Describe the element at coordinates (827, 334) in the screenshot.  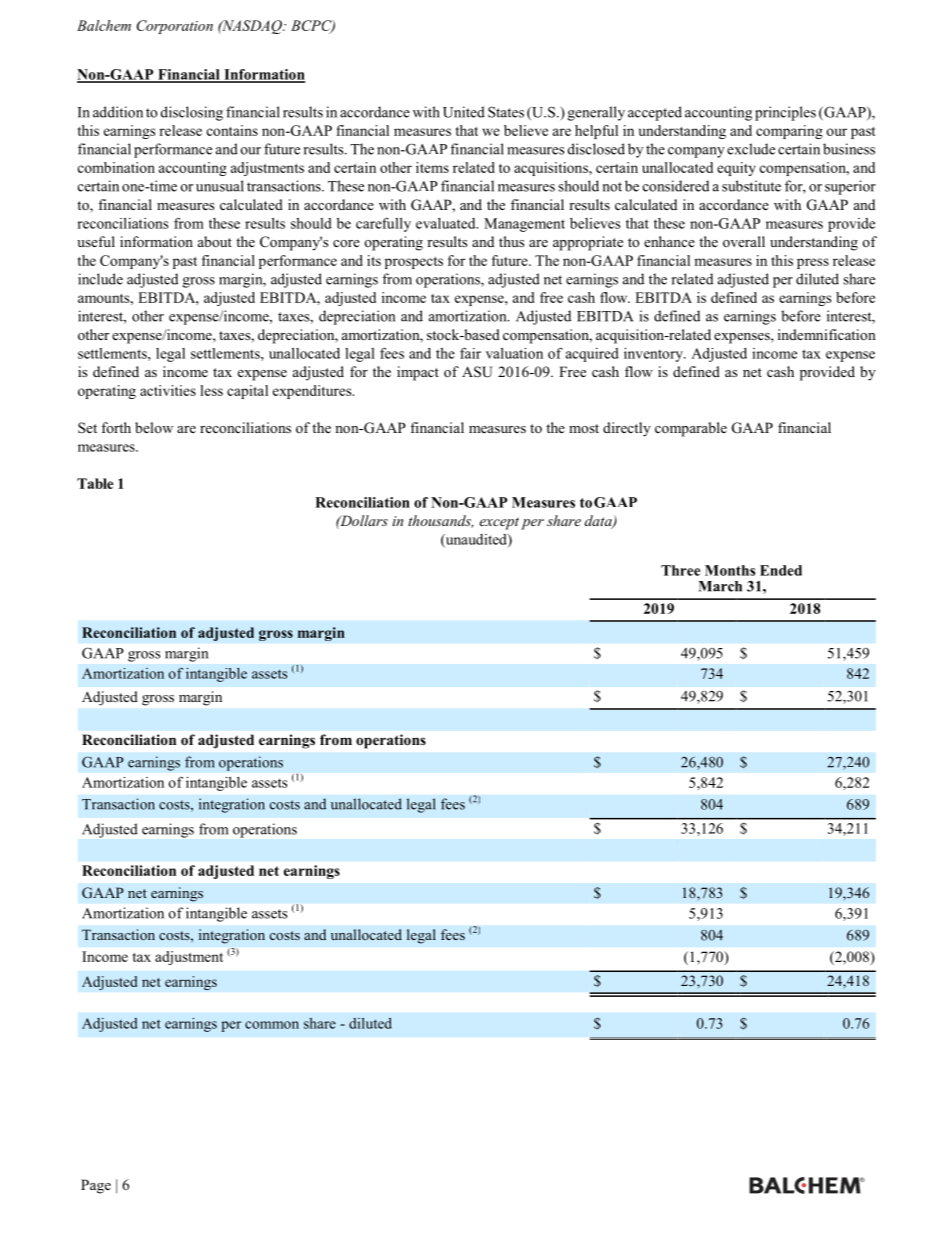
I see `indemnification` at that location.
